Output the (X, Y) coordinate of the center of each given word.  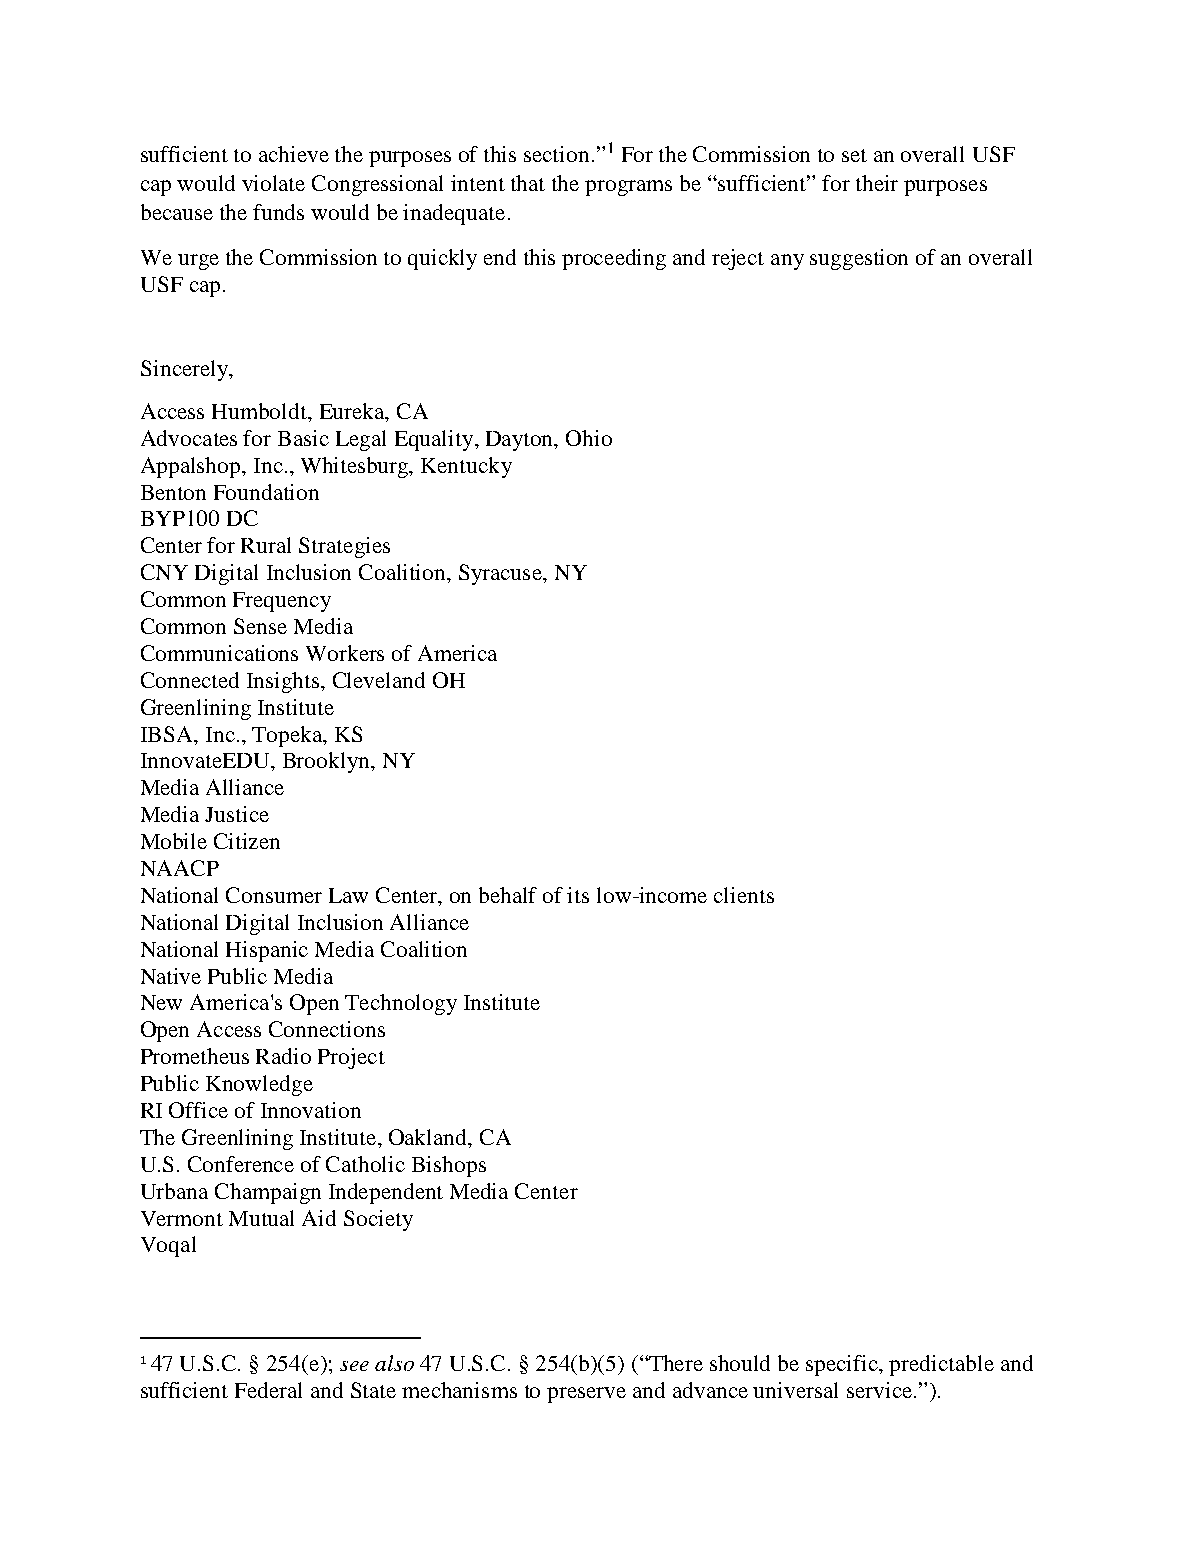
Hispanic (267, 951)
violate (273, 183)
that (528, 183)
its (578, 895)
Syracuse (501, 574)
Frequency (282, 602)
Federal (268, 1390)
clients (744, 895)
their (877, 183)
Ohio (589, 438)
